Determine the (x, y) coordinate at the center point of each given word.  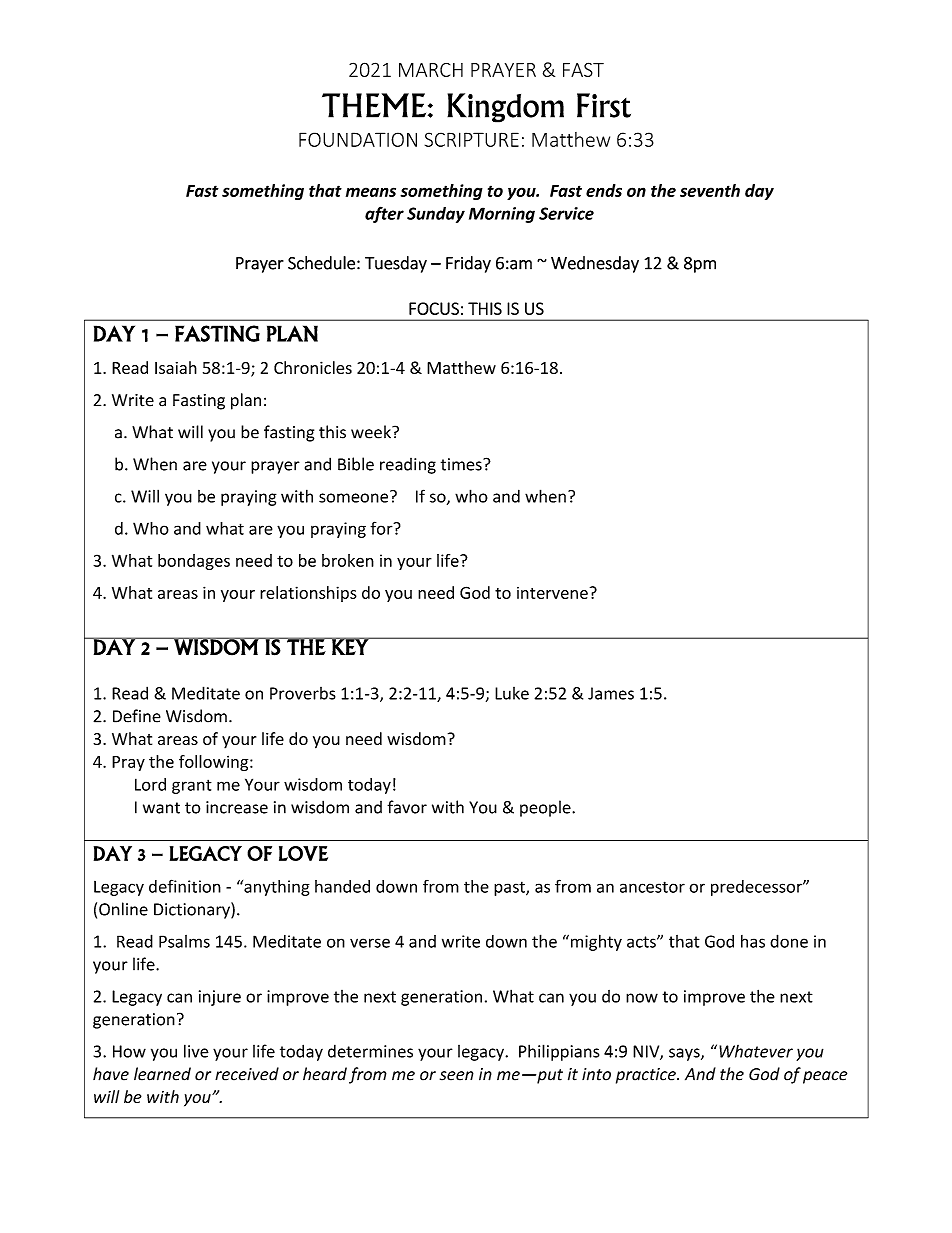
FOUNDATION (358, 139)
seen (457, 1076)
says (685, 1054)
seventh (710, 190)
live (196, 1051)
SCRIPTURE (472, 139)
